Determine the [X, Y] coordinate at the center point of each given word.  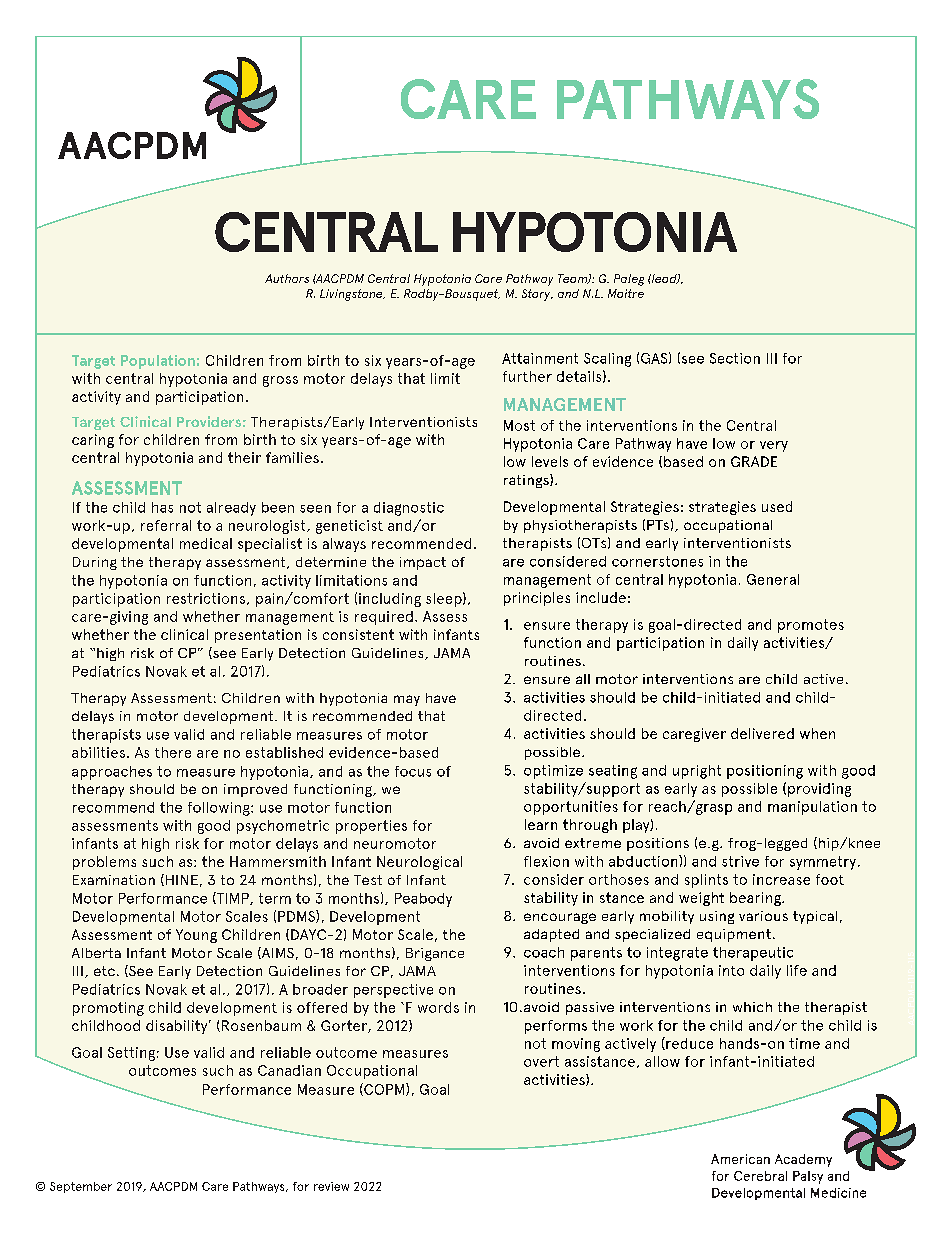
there [173, 752]
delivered [762, 733]
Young [196, 936]
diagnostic [409, 509]
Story [537, 295]
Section [735, 358]
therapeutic [753, 954]
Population [158, 362]
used [777, 506]
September [81, 1187]
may [407, 700]
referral [166, 525]
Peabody [423, 900]
